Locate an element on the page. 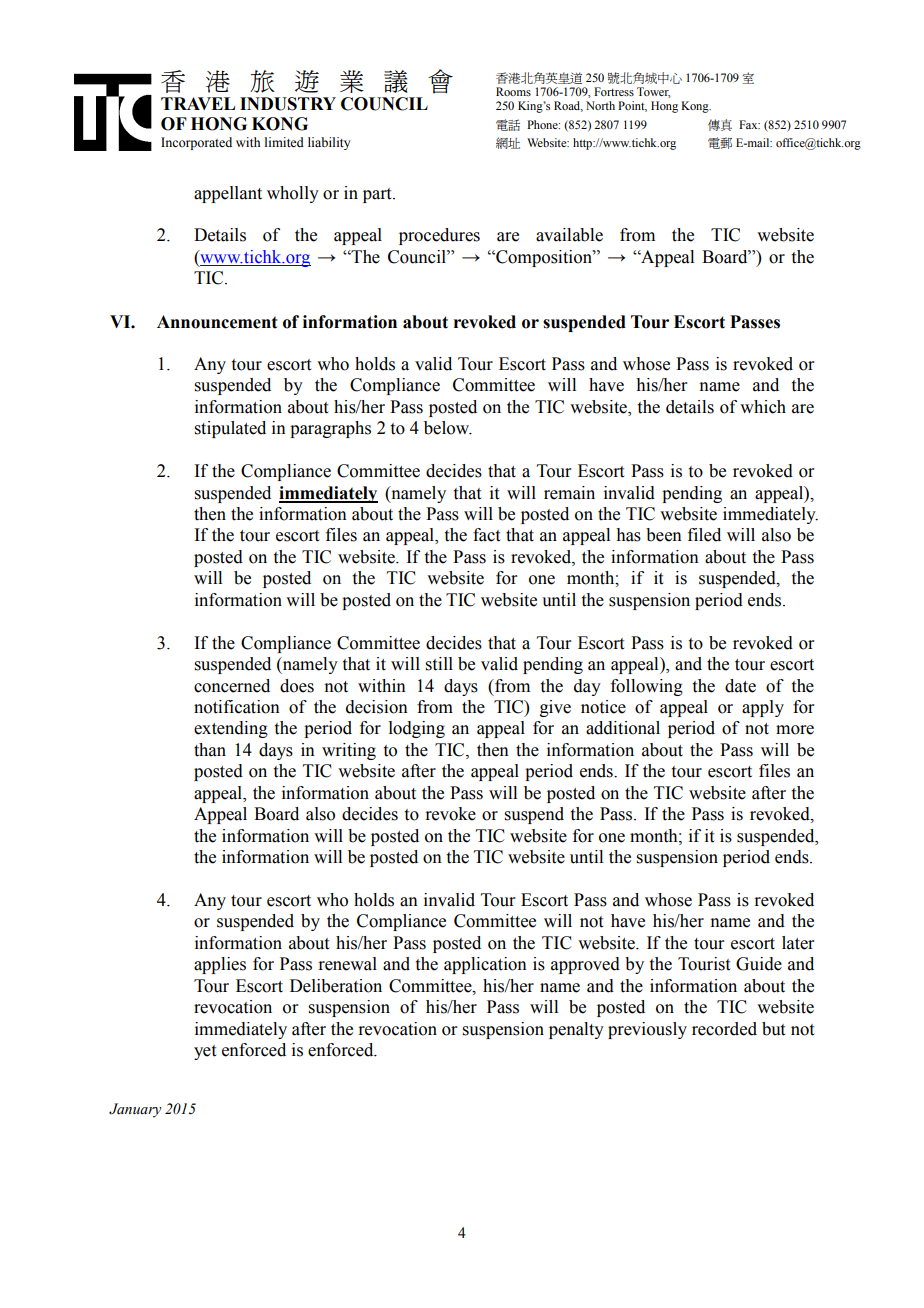 The width and height of the image is (924, 1308). Tower is located at coordinates (654, 92).
